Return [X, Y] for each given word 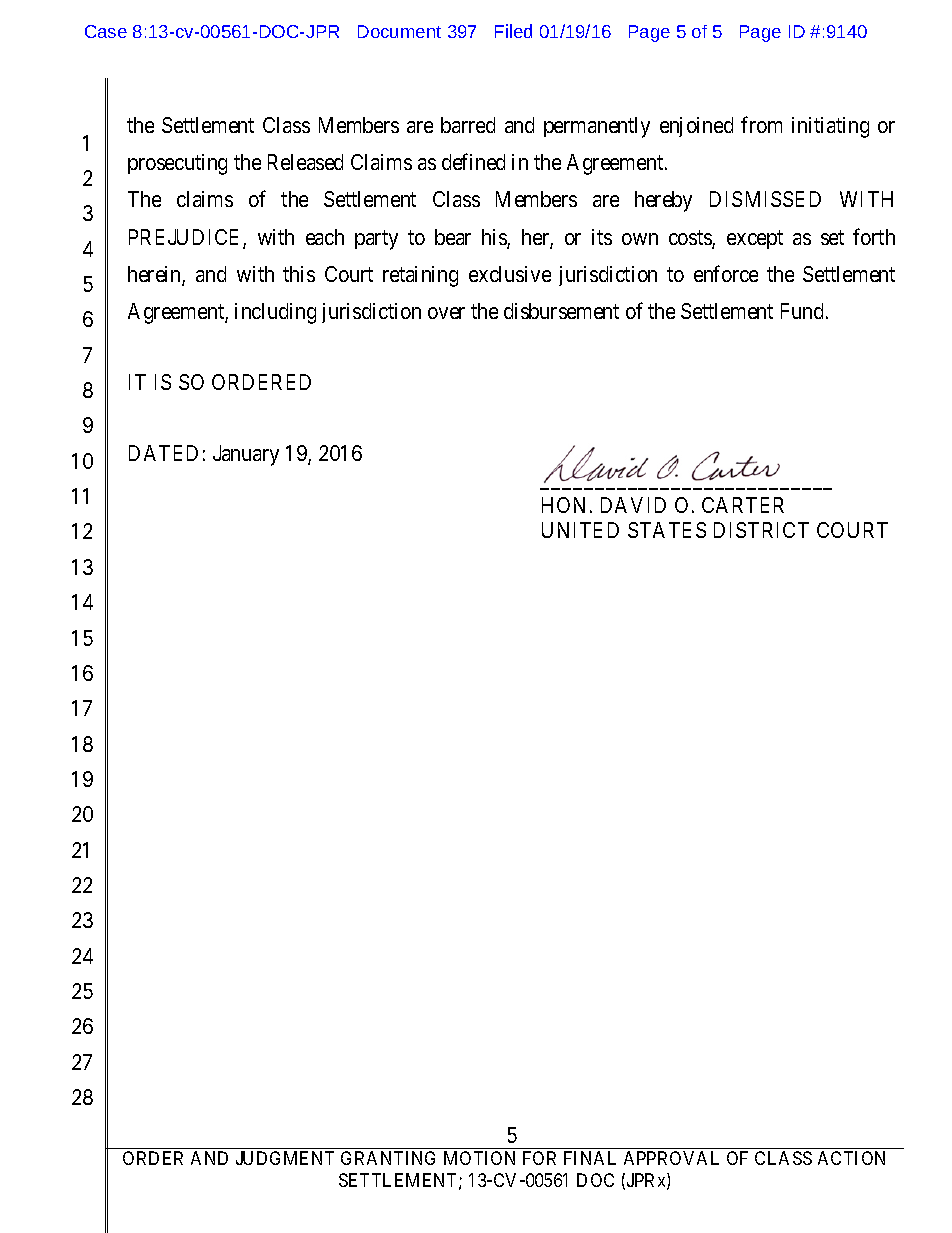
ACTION [851, 1158]
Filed [513, 31]
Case [106, 31]
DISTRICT [761, 530]
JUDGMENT [285, 1158]
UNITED [580, 530]
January [246, 455]
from [761, 124]
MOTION [479, 1158]
